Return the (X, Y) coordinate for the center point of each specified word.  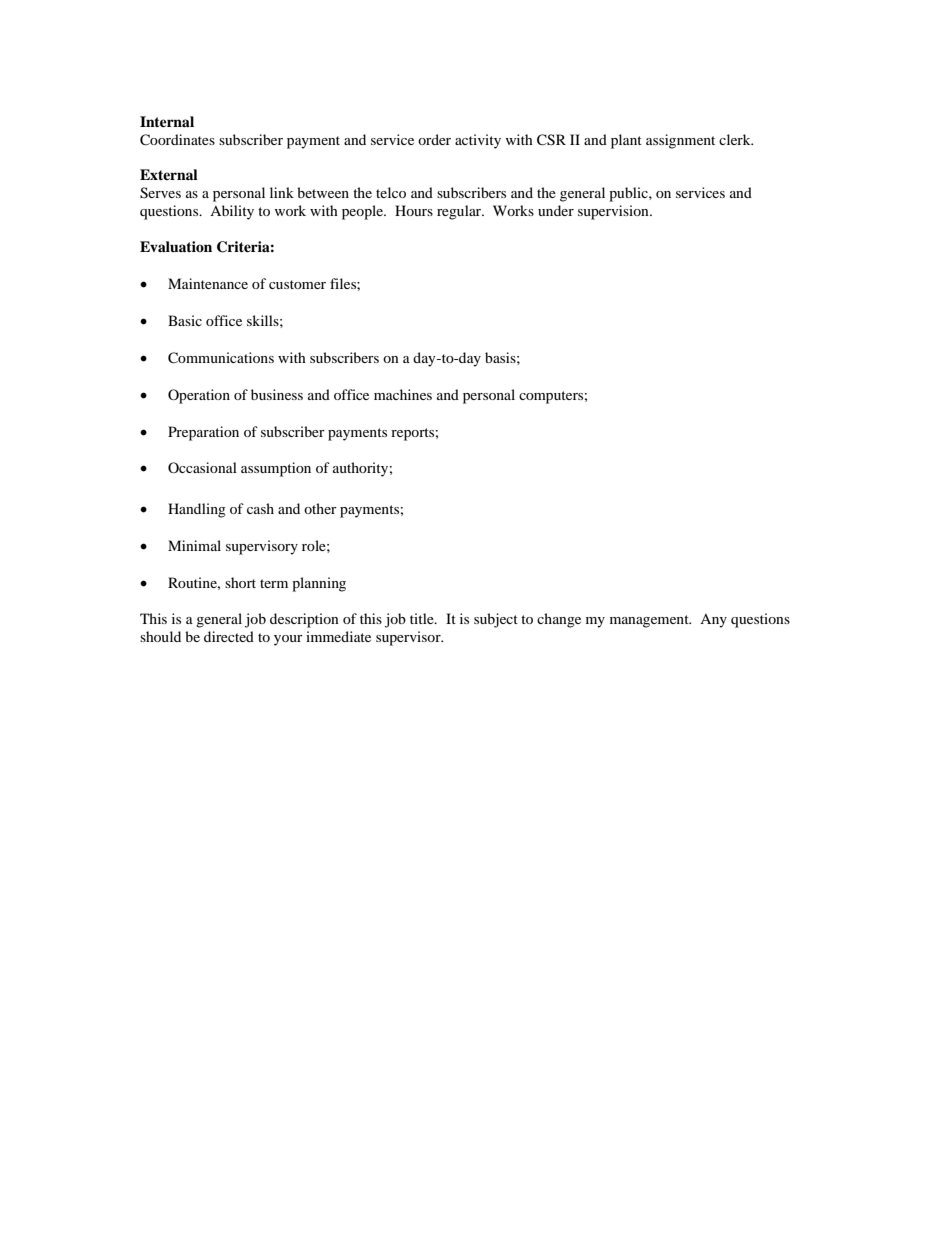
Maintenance (208, 283)
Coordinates (177, 140)
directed (229, 636)
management (650, 621)
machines (403, 394)
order (434, 139)
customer (297, 284)
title (423, 618)
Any (713, 621)
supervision (614, 212)
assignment (680, 141)
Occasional (202, 467)
